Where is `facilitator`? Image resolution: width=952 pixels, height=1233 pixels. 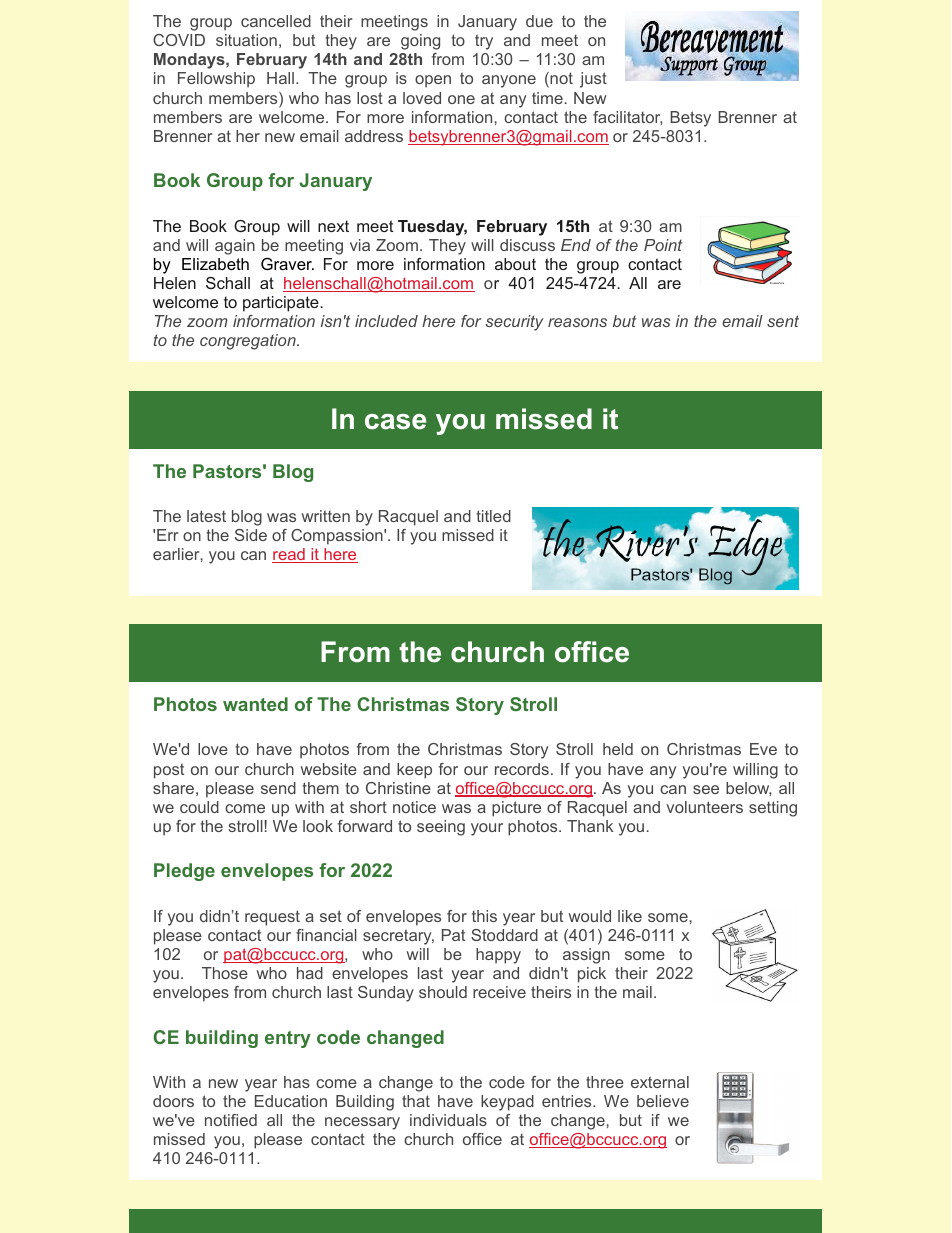
facilitator is located at coordinates (627, 118).
